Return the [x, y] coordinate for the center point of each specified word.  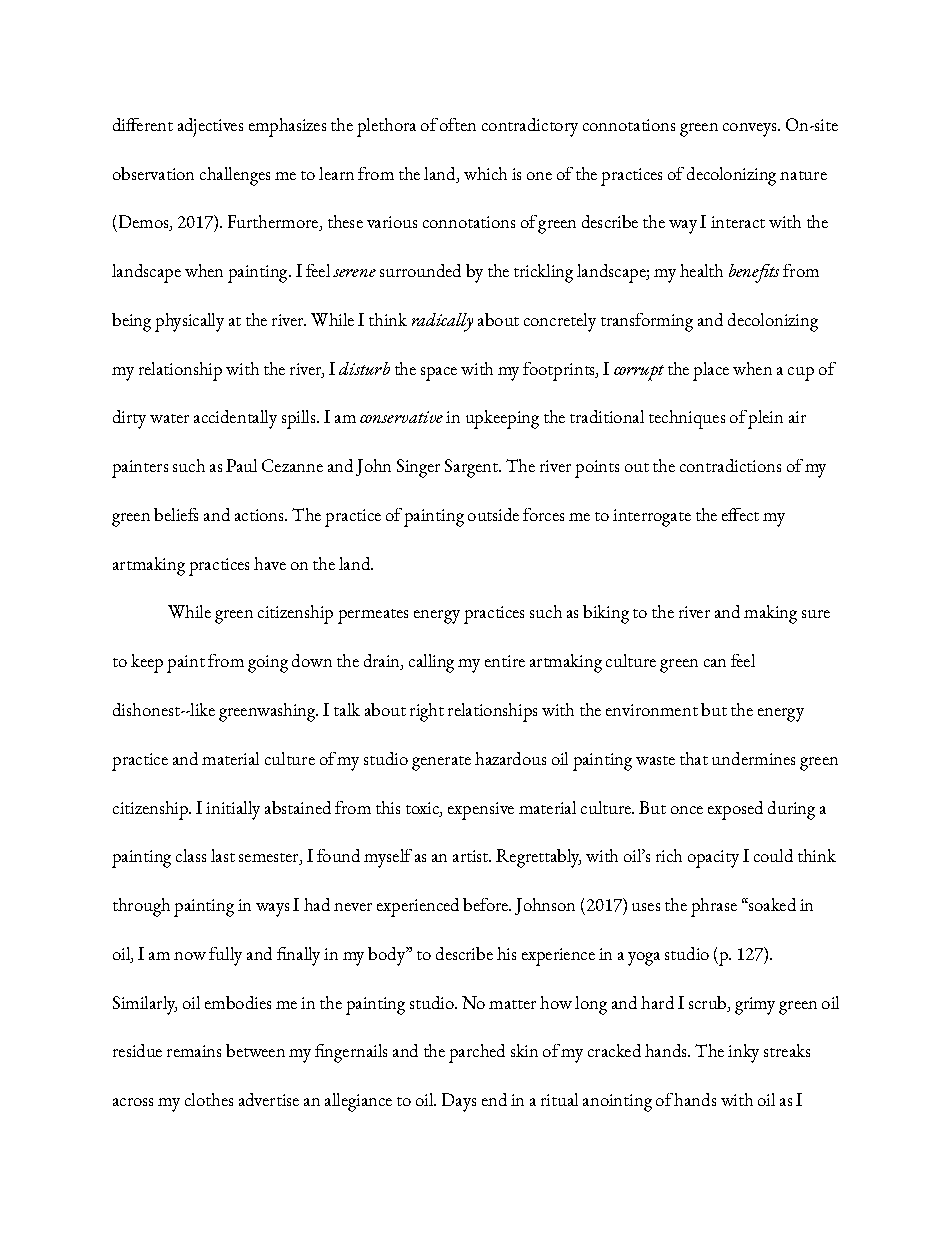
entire [505, 661]
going [268, 664]
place [711, 371]
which [485, 173]
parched [477, 1053]
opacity [713, 859]
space [439, 374]
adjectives [210, 127]
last [223, 855]
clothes [209, 1099]
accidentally [235, 419]
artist [471, 856]
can [715, 663]
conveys [751, 130]
